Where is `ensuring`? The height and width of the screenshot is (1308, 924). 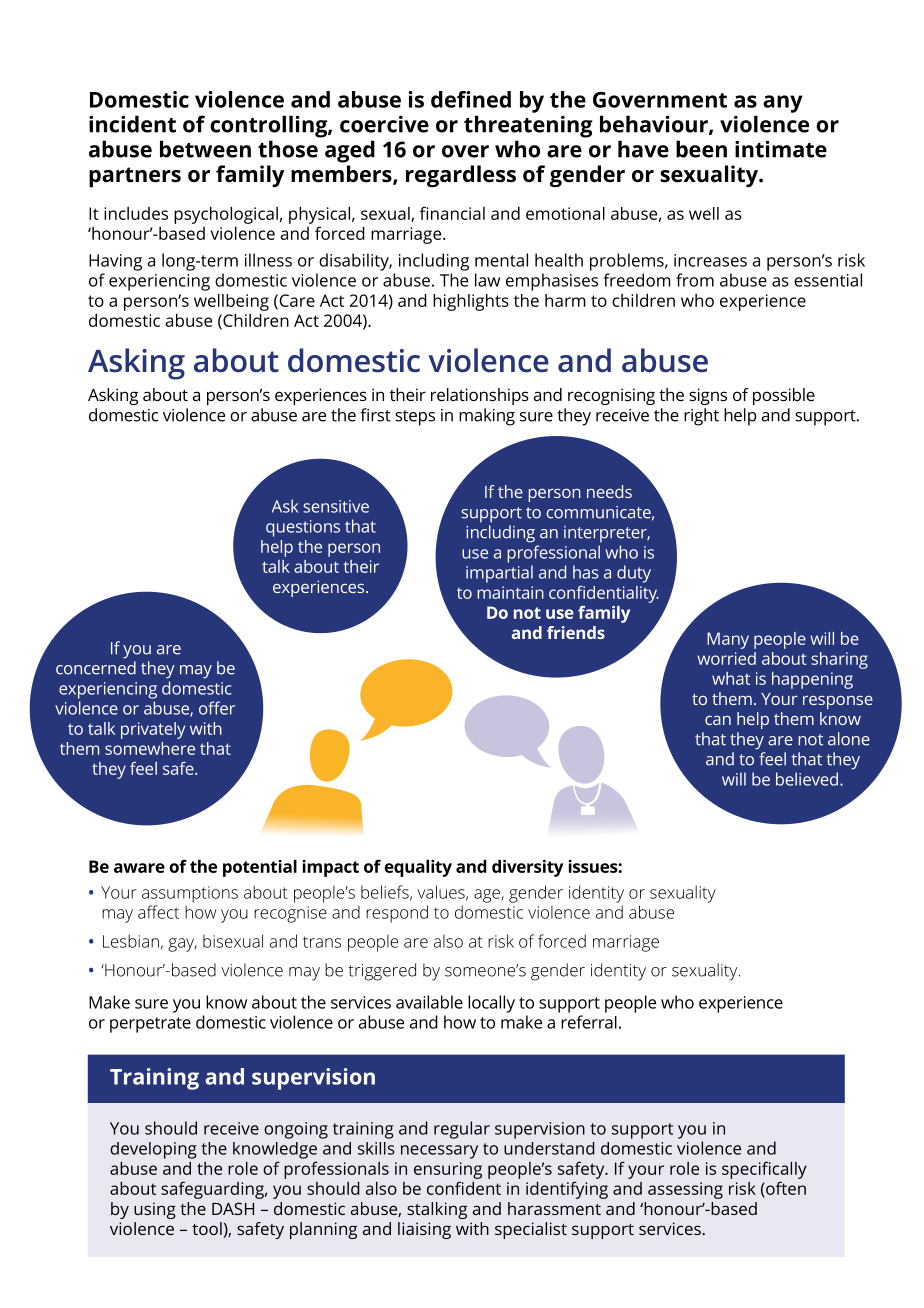
ensuring is located at coordinates (448, 1170).
